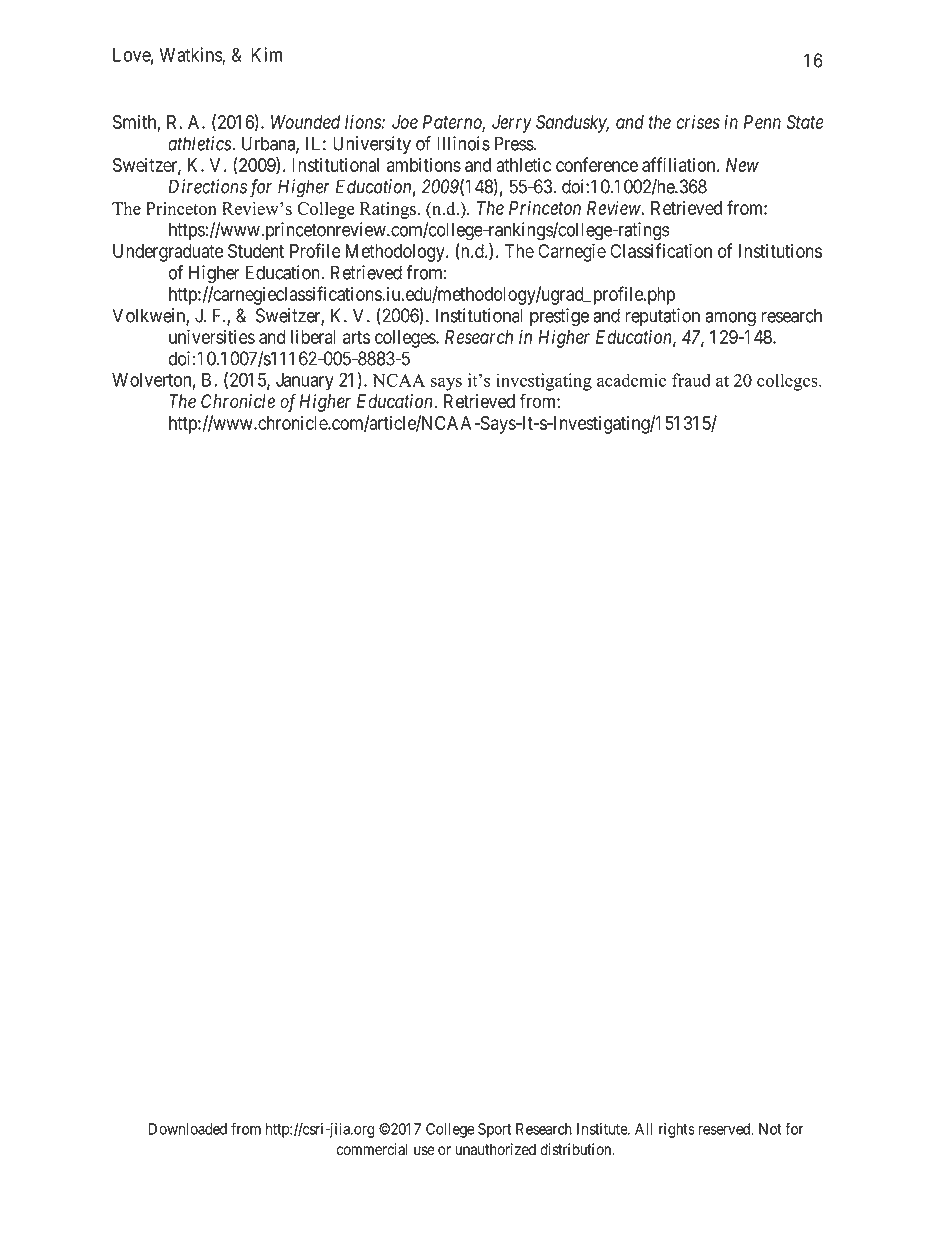 This image has width=952, height=1233. Describe the element at coordinates (305, 382) in the image. I see `January` at that location.
